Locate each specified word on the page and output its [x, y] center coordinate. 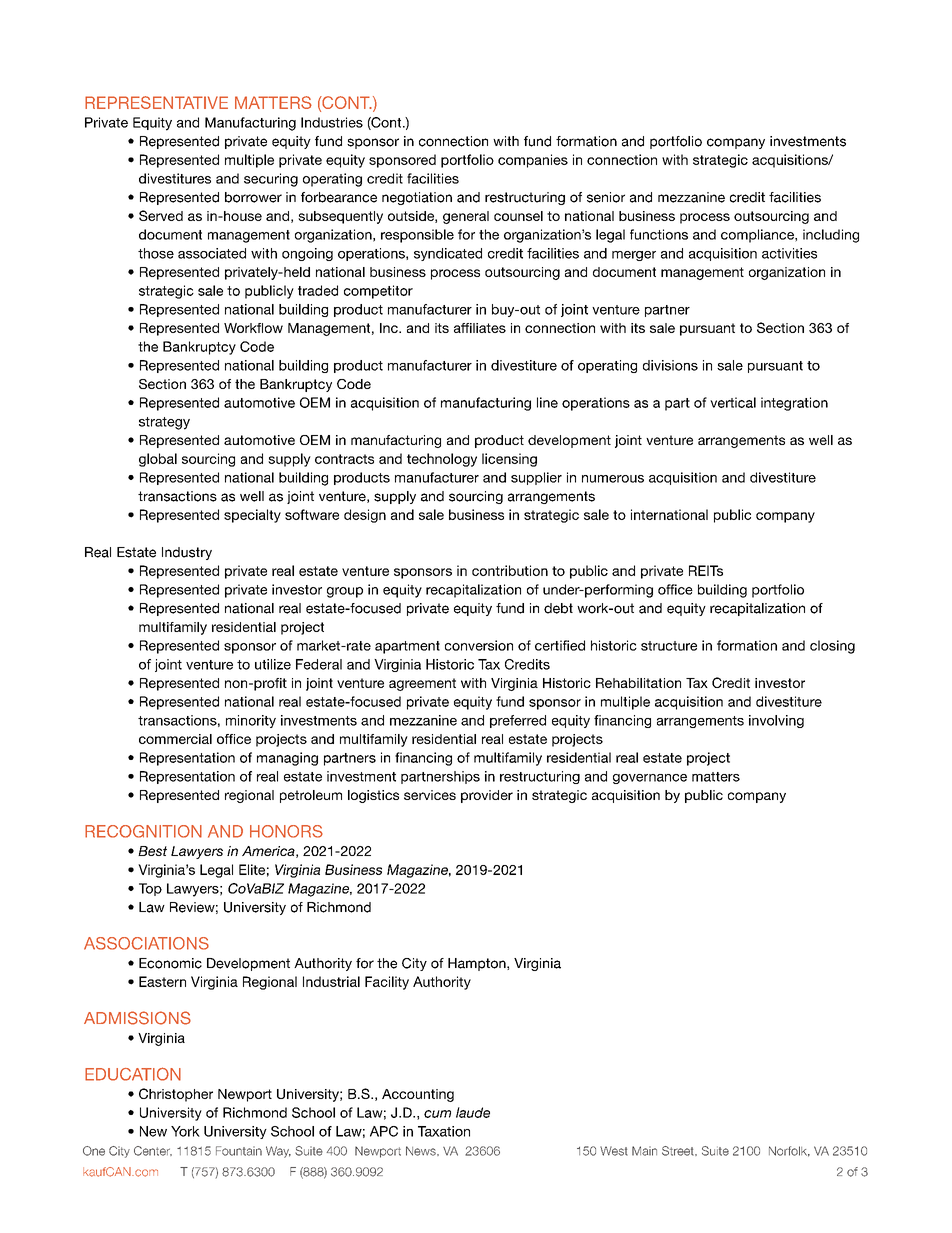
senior [606, 197]
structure [669, 646]
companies [533, 161]
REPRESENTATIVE [156, 102]
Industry [187, 553]
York [185, 1131]
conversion [479, 645]
